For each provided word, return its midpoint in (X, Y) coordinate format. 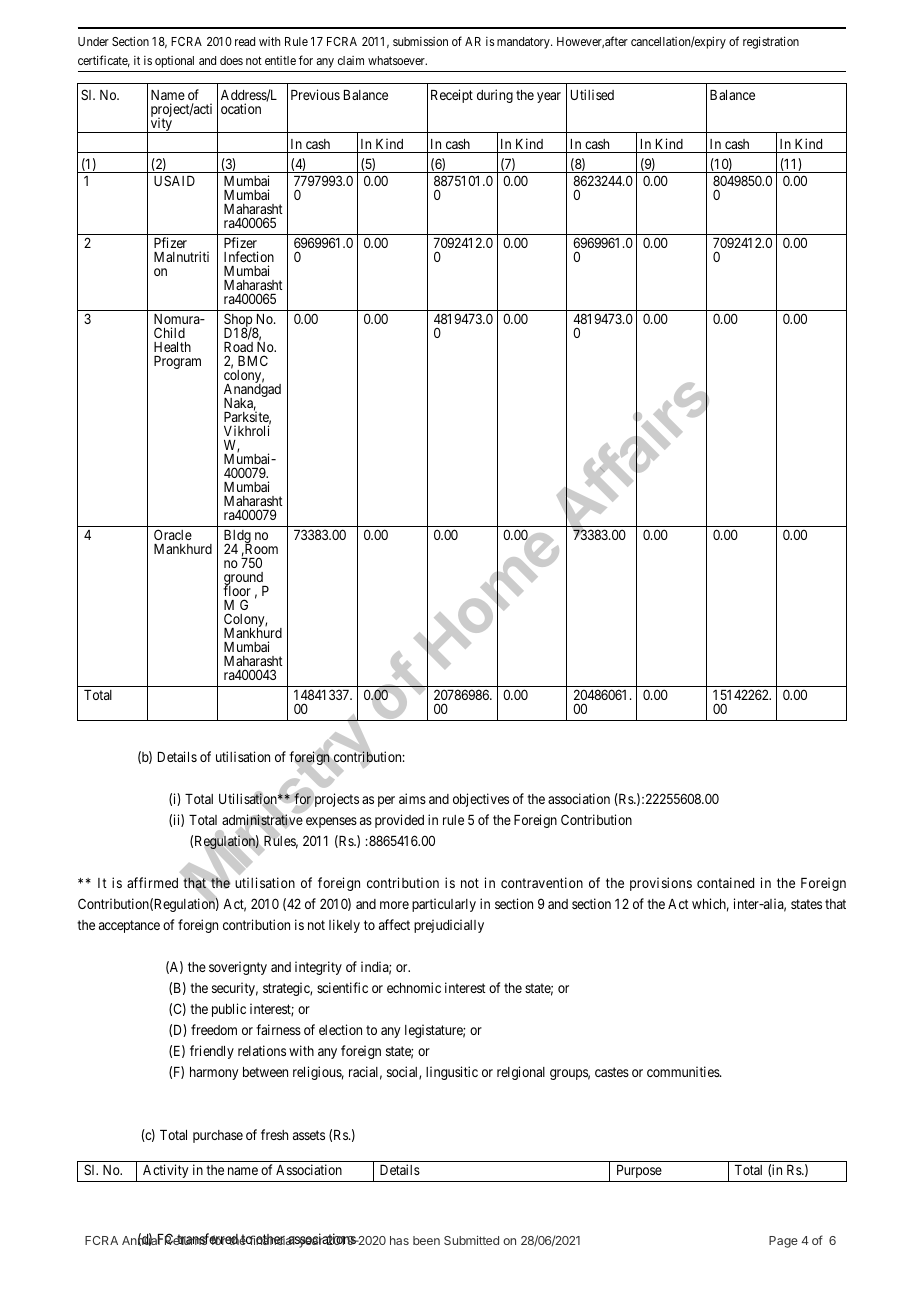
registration (771, 42)
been (426, 1240)
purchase (218, 1136)
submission (420, 41)
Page (783, 1242)
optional (174, 62)
